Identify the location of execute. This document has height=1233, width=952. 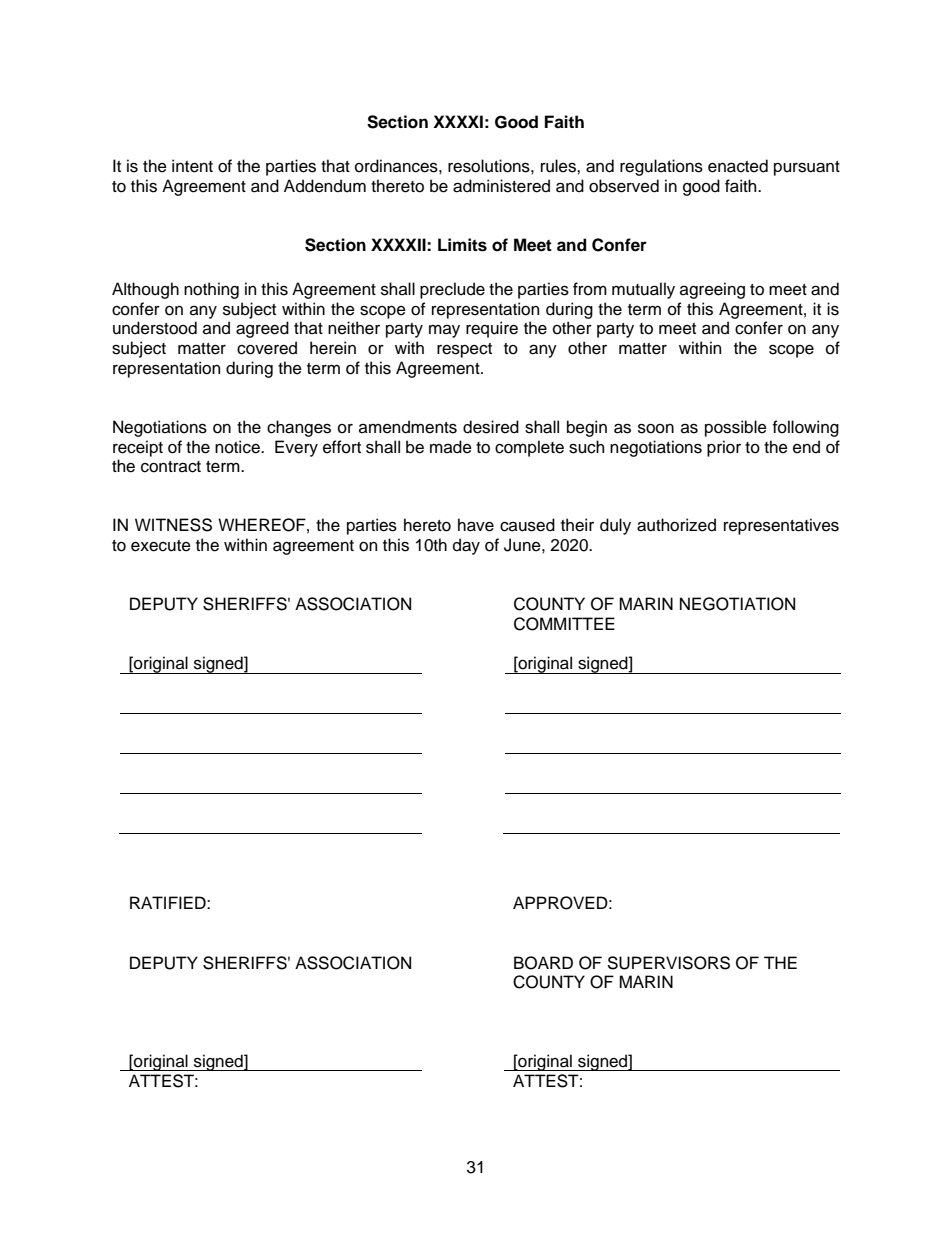
(161, 546).
